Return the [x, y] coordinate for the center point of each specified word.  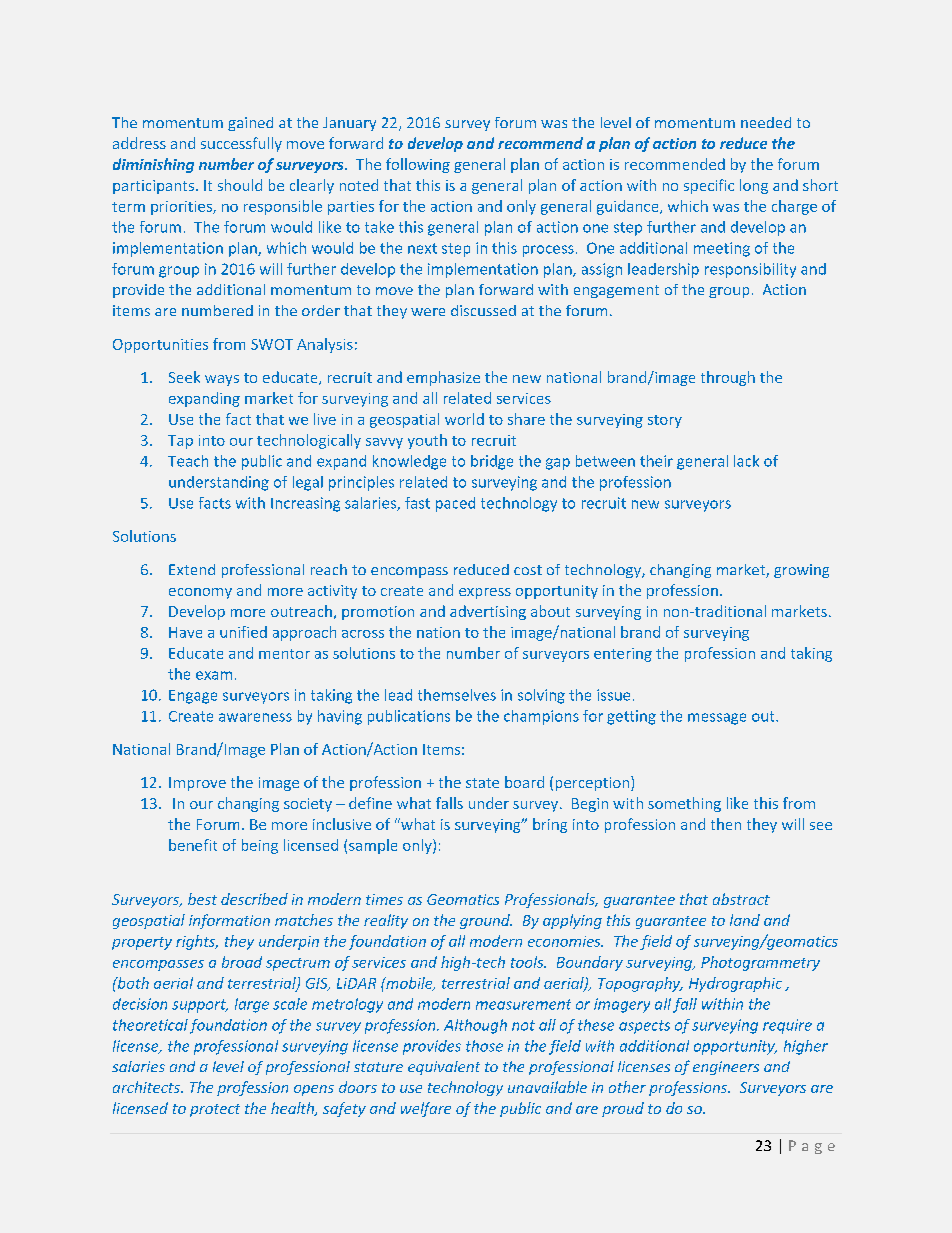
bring [550, 825]
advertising [488, 612]
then [726, 824]
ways [222, 380]
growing [801, 571]
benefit [193, 845]
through [728, 378]
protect [215, 1110]
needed [766, 122]
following [418, 165]
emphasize [443, 378]
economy [200, 593]
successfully [241, 144]
